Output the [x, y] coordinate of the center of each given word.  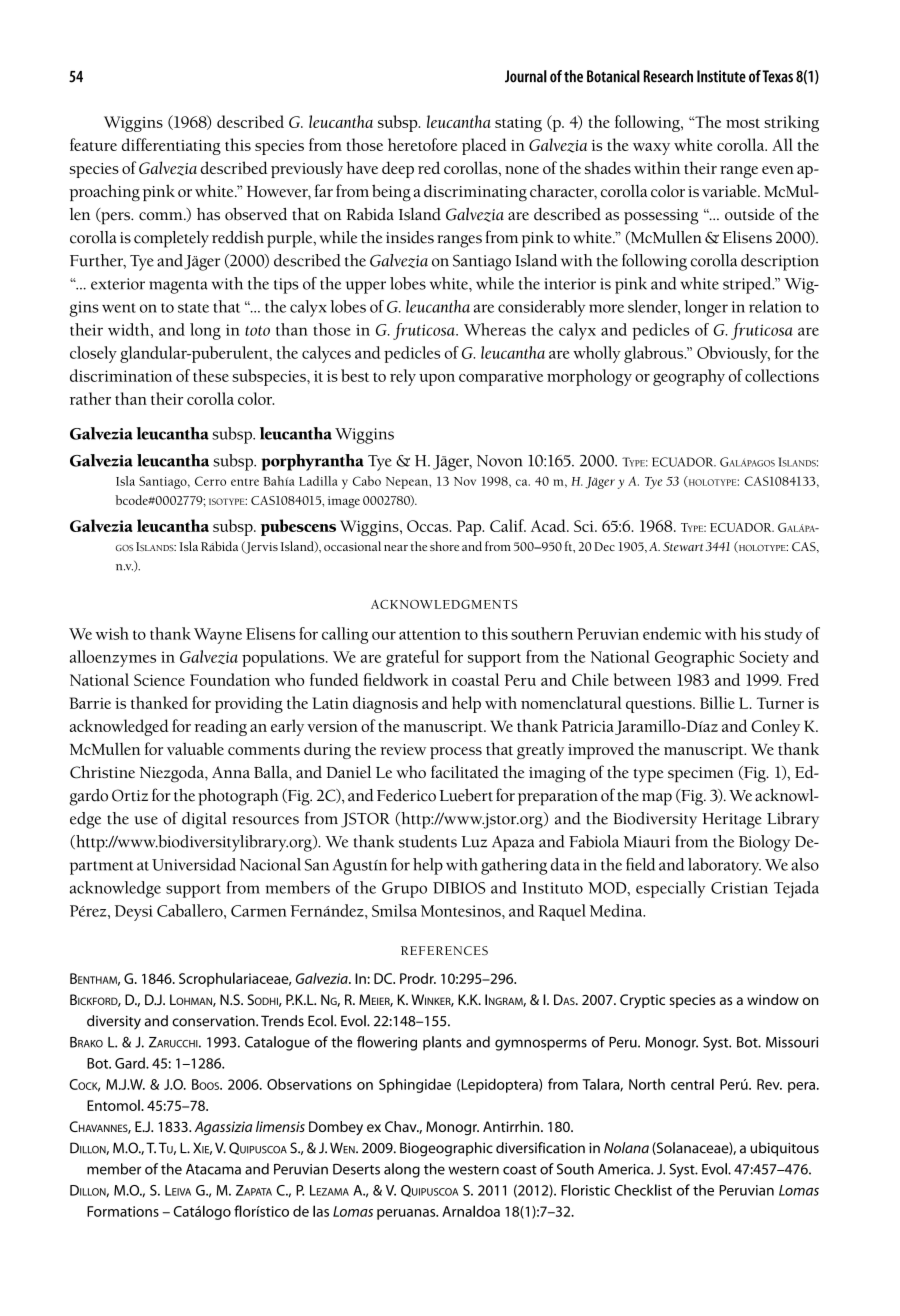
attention [430, 634]
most [743, 123]
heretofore [422, 144]
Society [764, 659]
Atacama [213, 1169]
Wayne [218, 636]
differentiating [171, 146]
